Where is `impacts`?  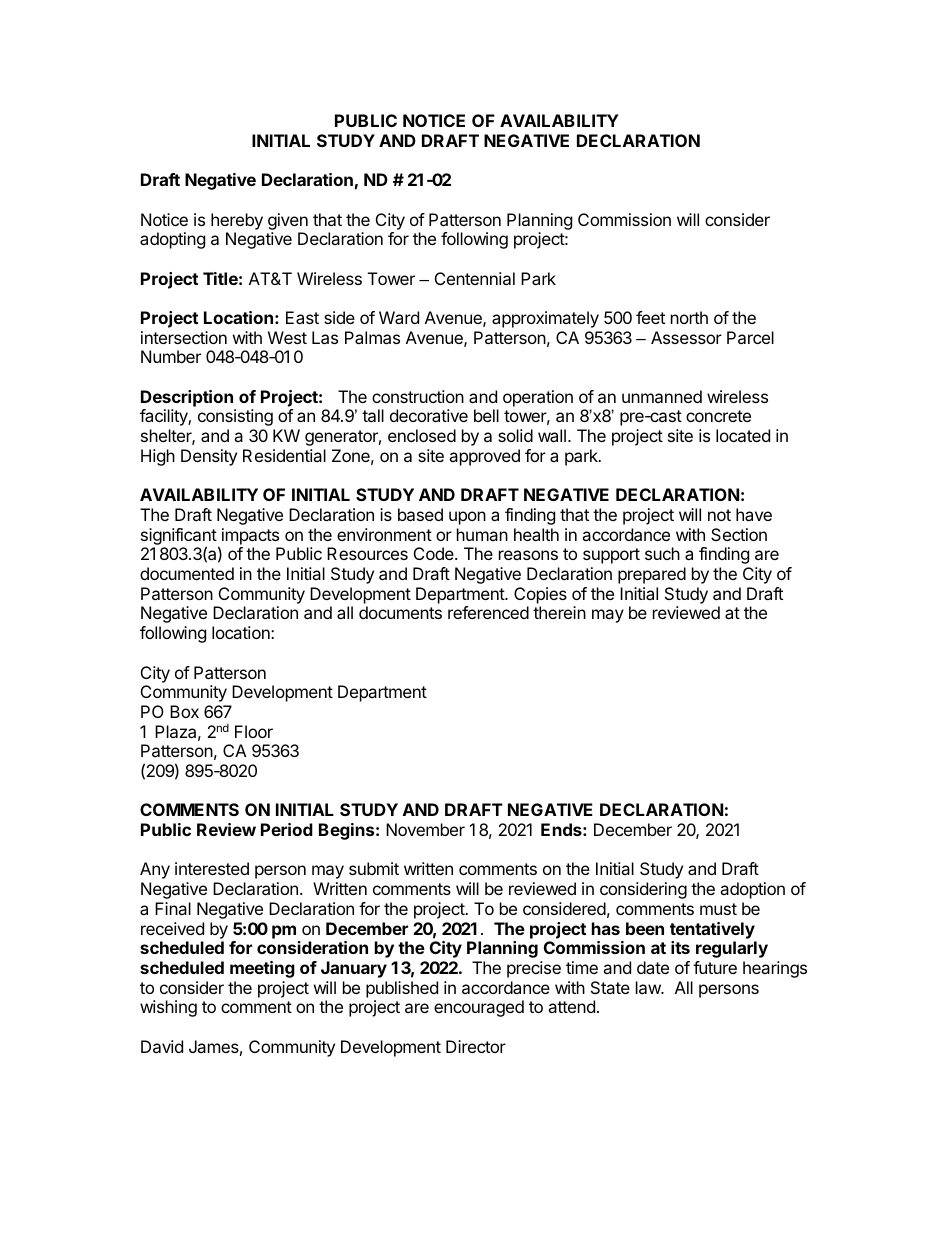 impacts is located at coordinates (250, 536).
